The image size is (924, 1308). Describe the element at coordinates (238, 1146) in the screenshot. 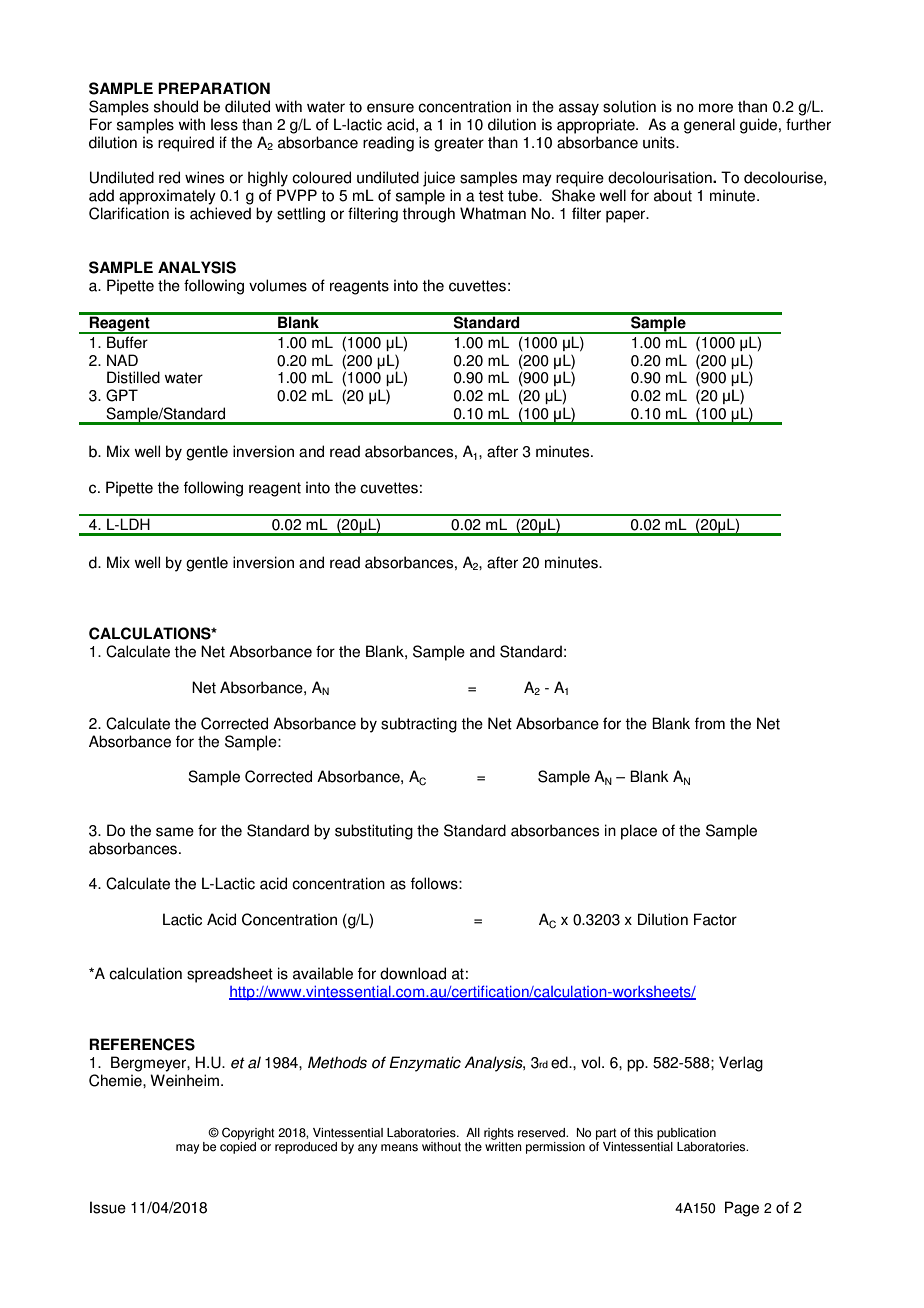

I see `copied` at that location.
